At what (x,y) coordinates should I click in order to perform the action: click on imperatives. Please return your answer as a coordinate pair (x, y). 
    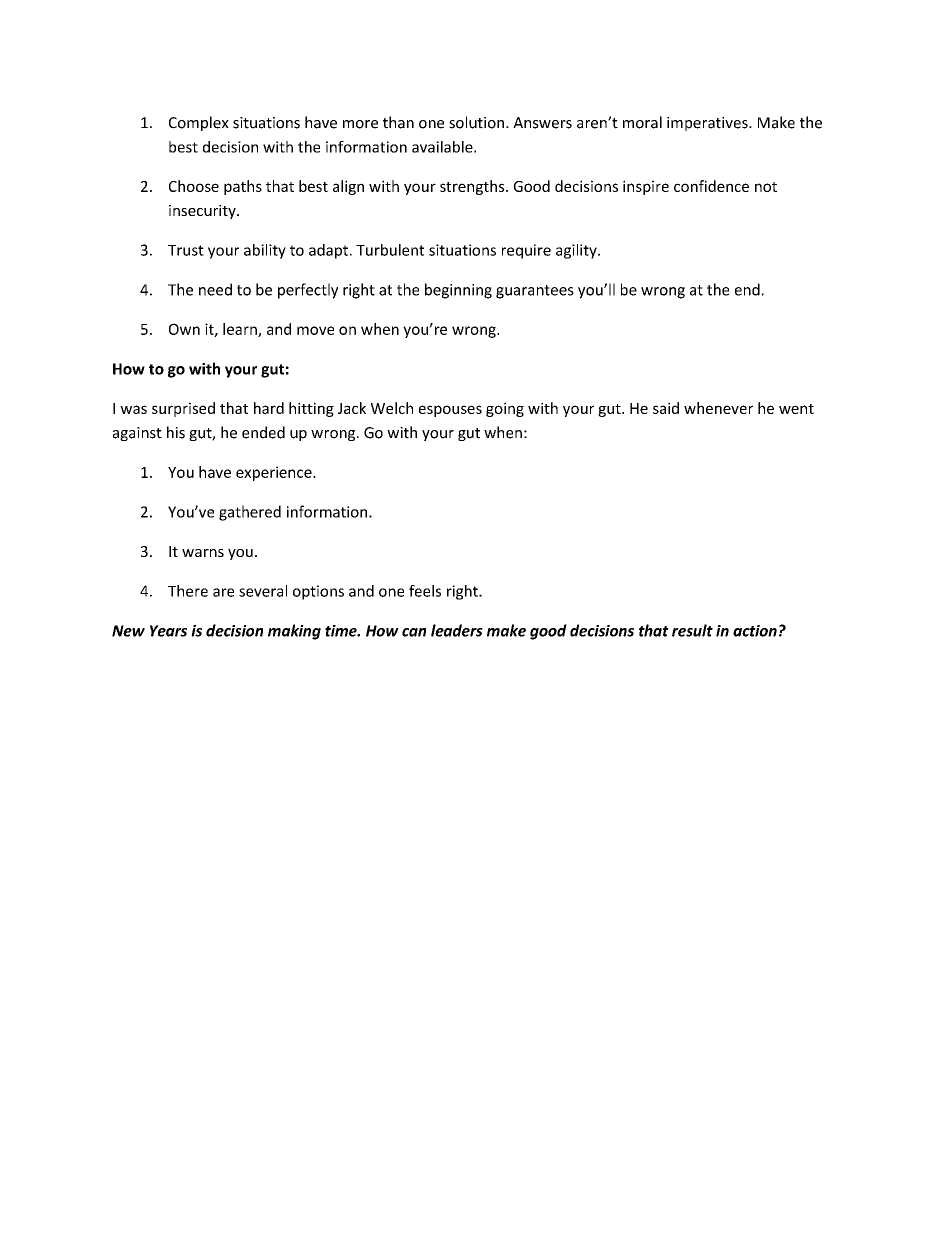
    Looking at the image, I should click on (708, 124).
